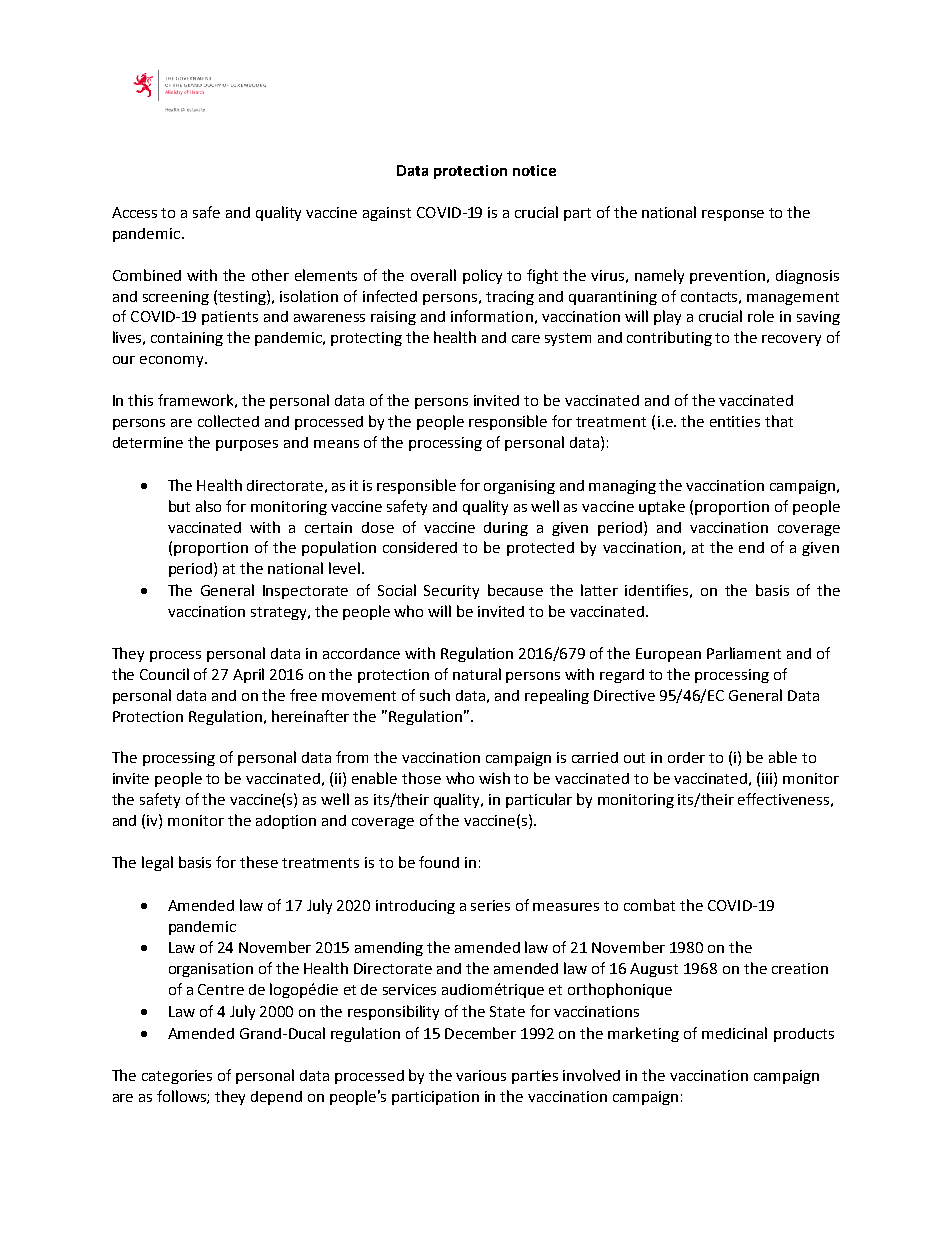 This screenshot has height=1233, width=952. I want to click on Parliament, so click(744, 653).
